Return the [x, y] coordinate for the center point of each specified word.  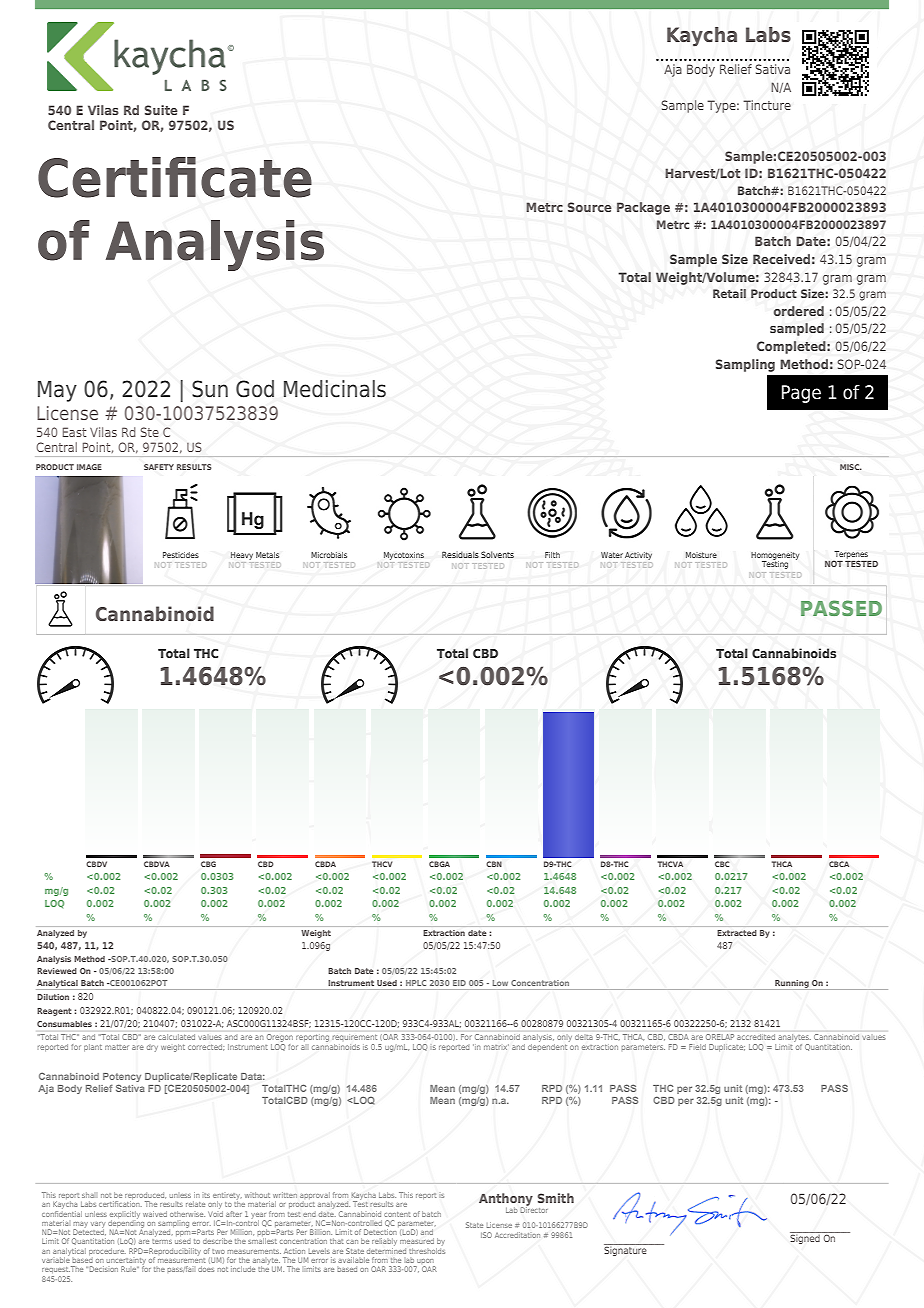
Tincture [767, 105]
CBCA [839, 864]
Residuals [460, 554]
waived [155, 1214]
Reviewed [57, 971]
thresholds [427, 1249]
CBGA [439, 864]
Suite [161, 110]
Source [590, 207]
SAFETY [159, 467]
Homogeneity [775, 557]
